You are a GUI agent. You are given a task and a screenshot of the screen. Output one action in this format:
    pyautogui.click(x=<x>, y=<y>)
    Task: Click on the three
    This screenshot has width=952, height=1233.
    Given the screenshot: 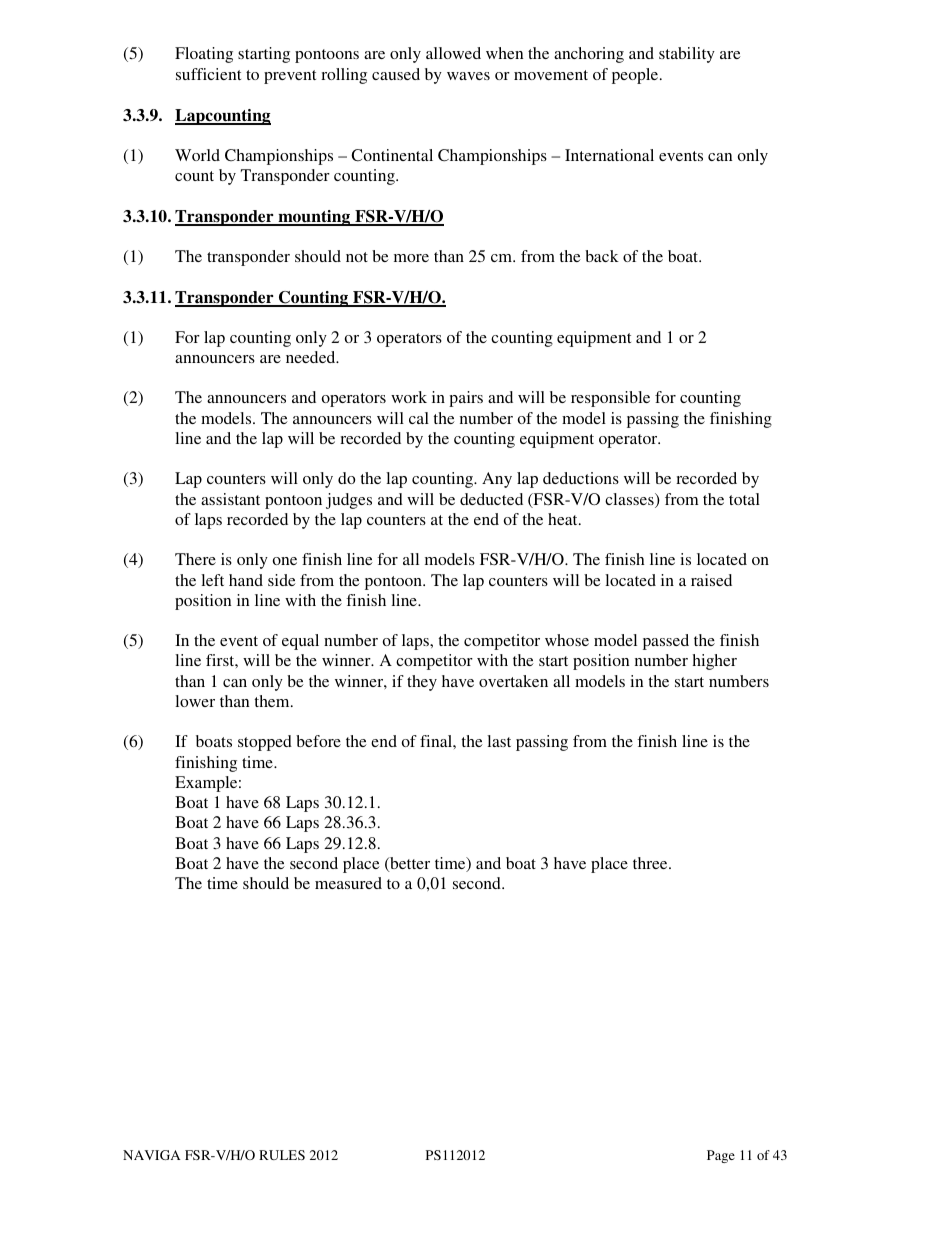 What is the action you would take?
    pyautogui.click(x=651, y=863)
